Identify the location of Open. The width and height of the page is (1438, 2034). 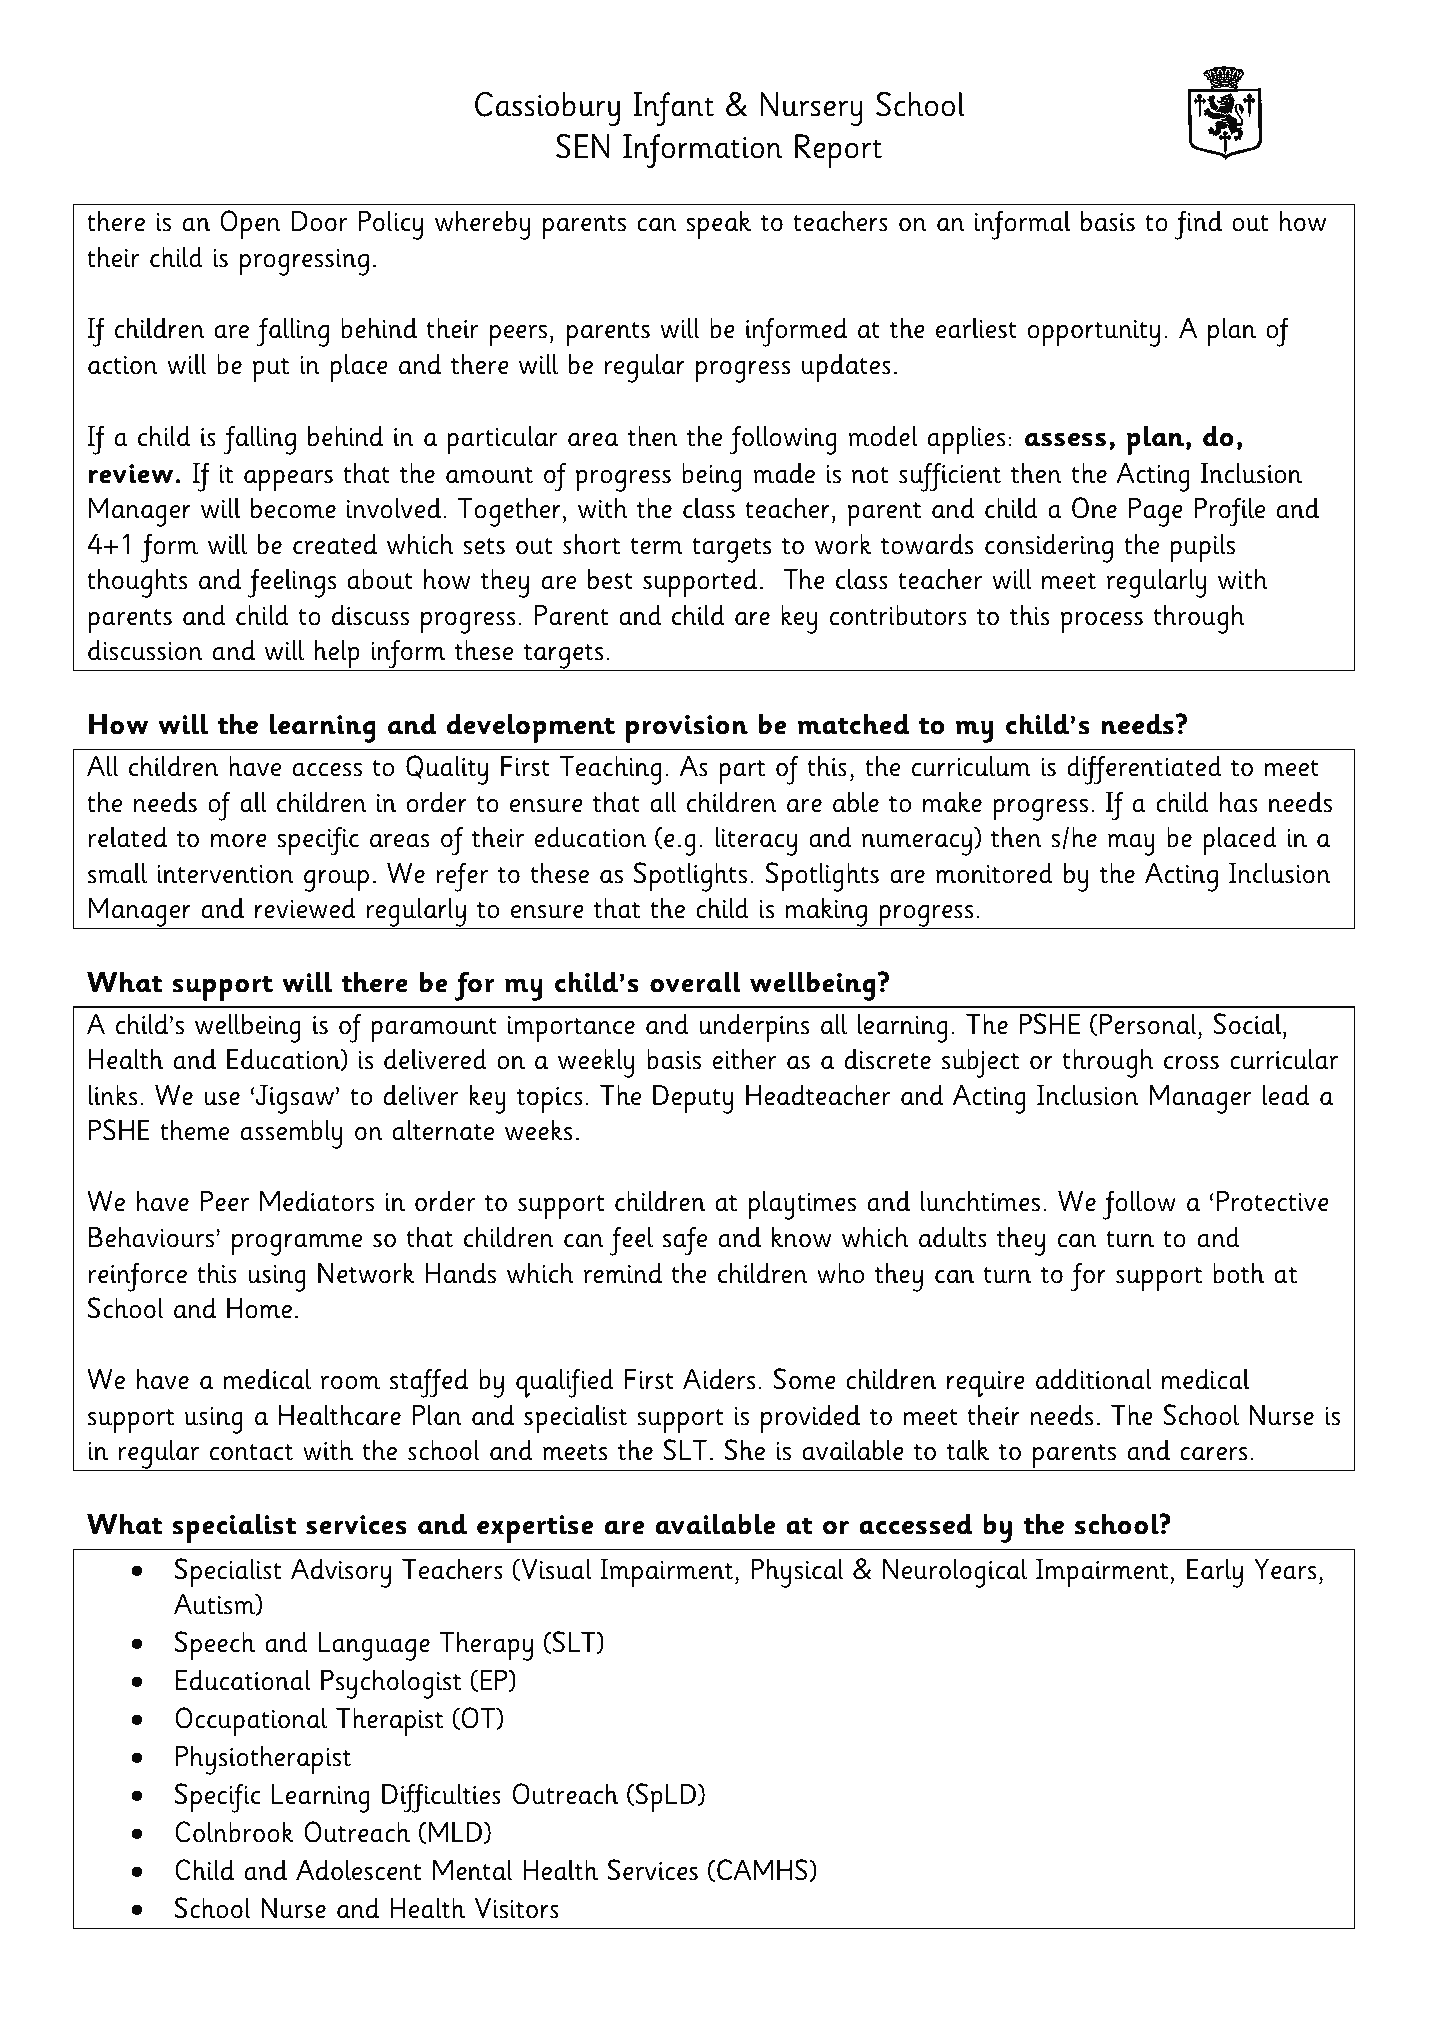
(250, 225).
